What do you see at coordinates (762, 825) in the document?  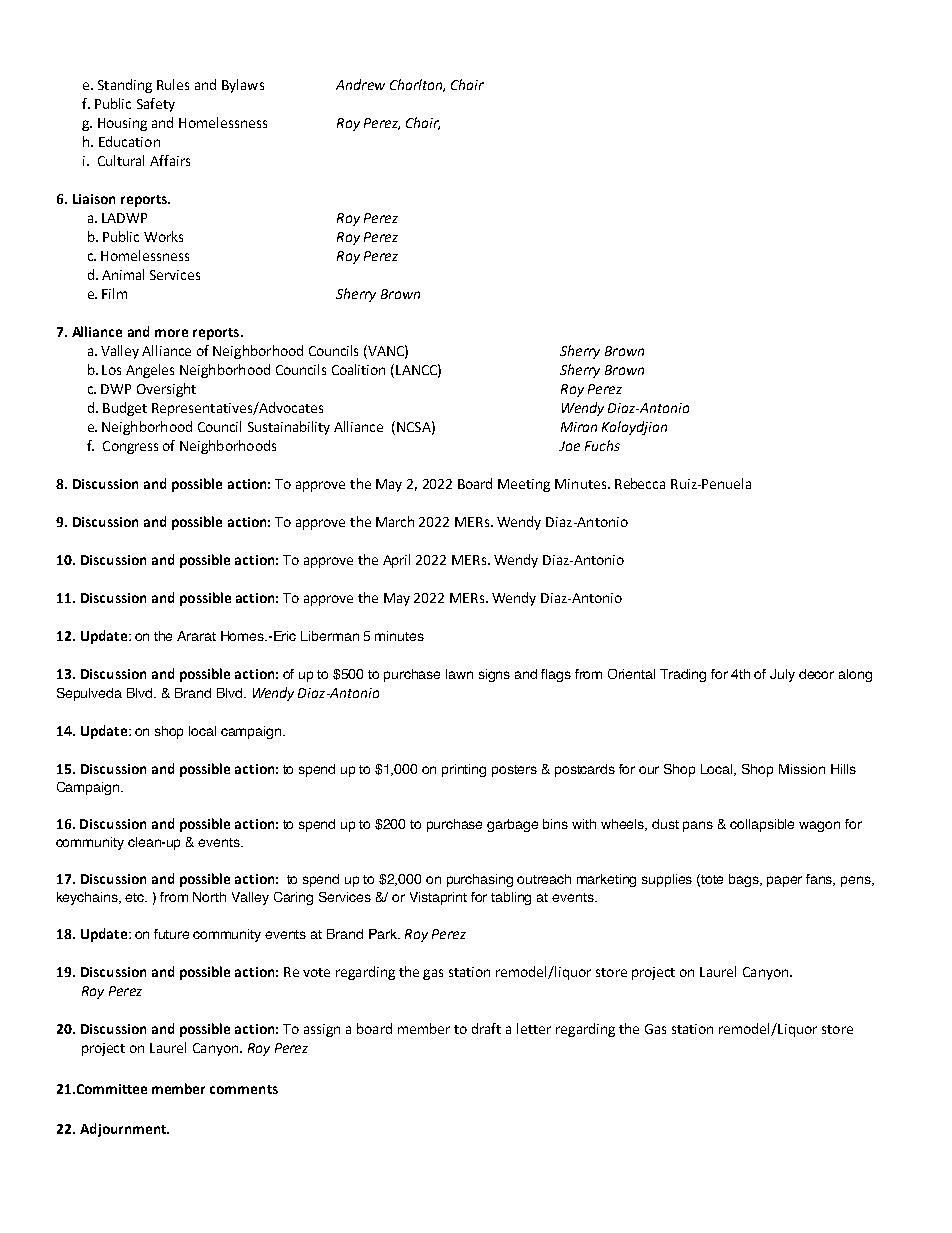 I see `collapsible` at bounding box center [762, 825].
